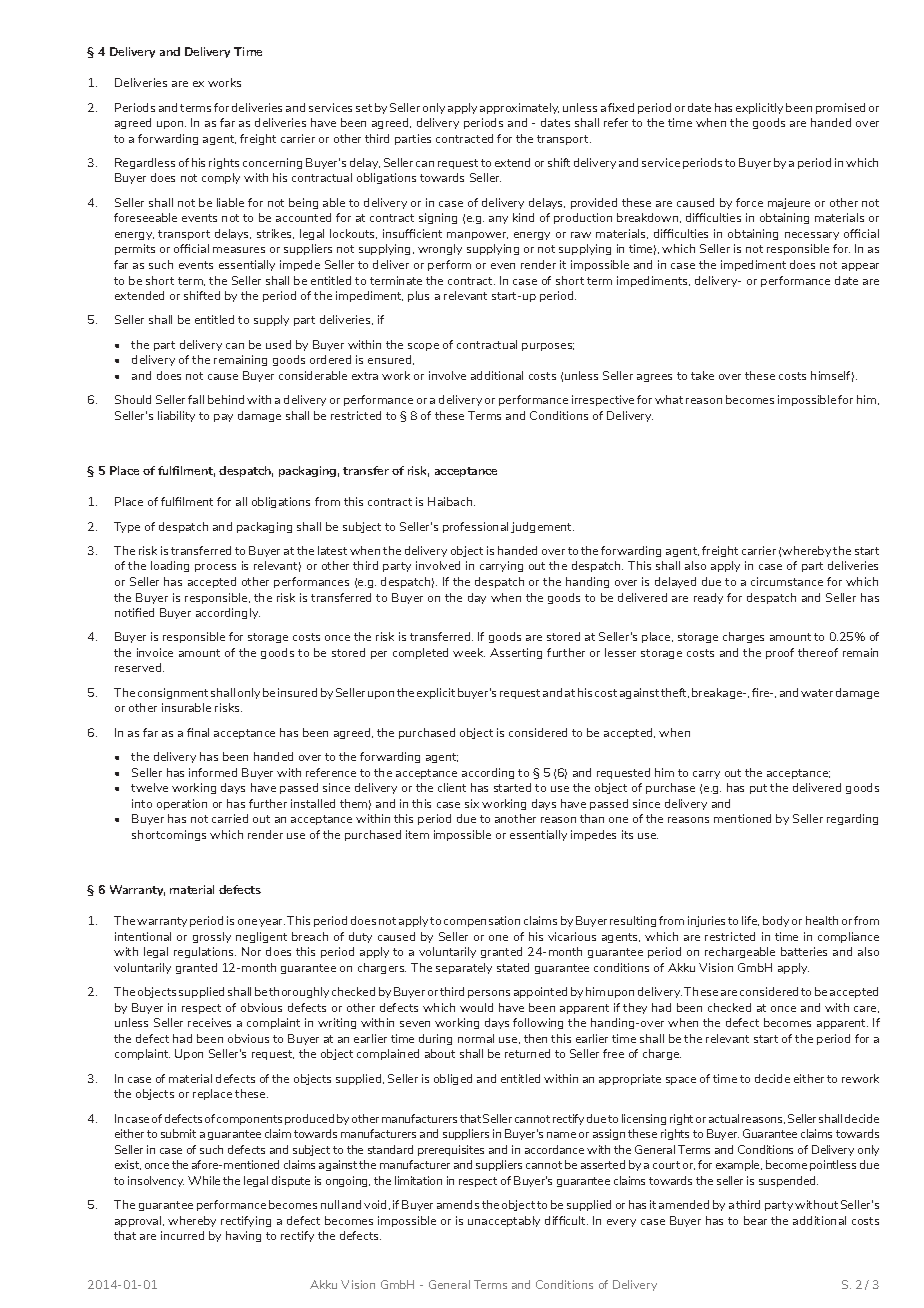 The image size is (924, 1308). Describe the element at coordinates (472, 803) in the page. I see `six` at that location.
